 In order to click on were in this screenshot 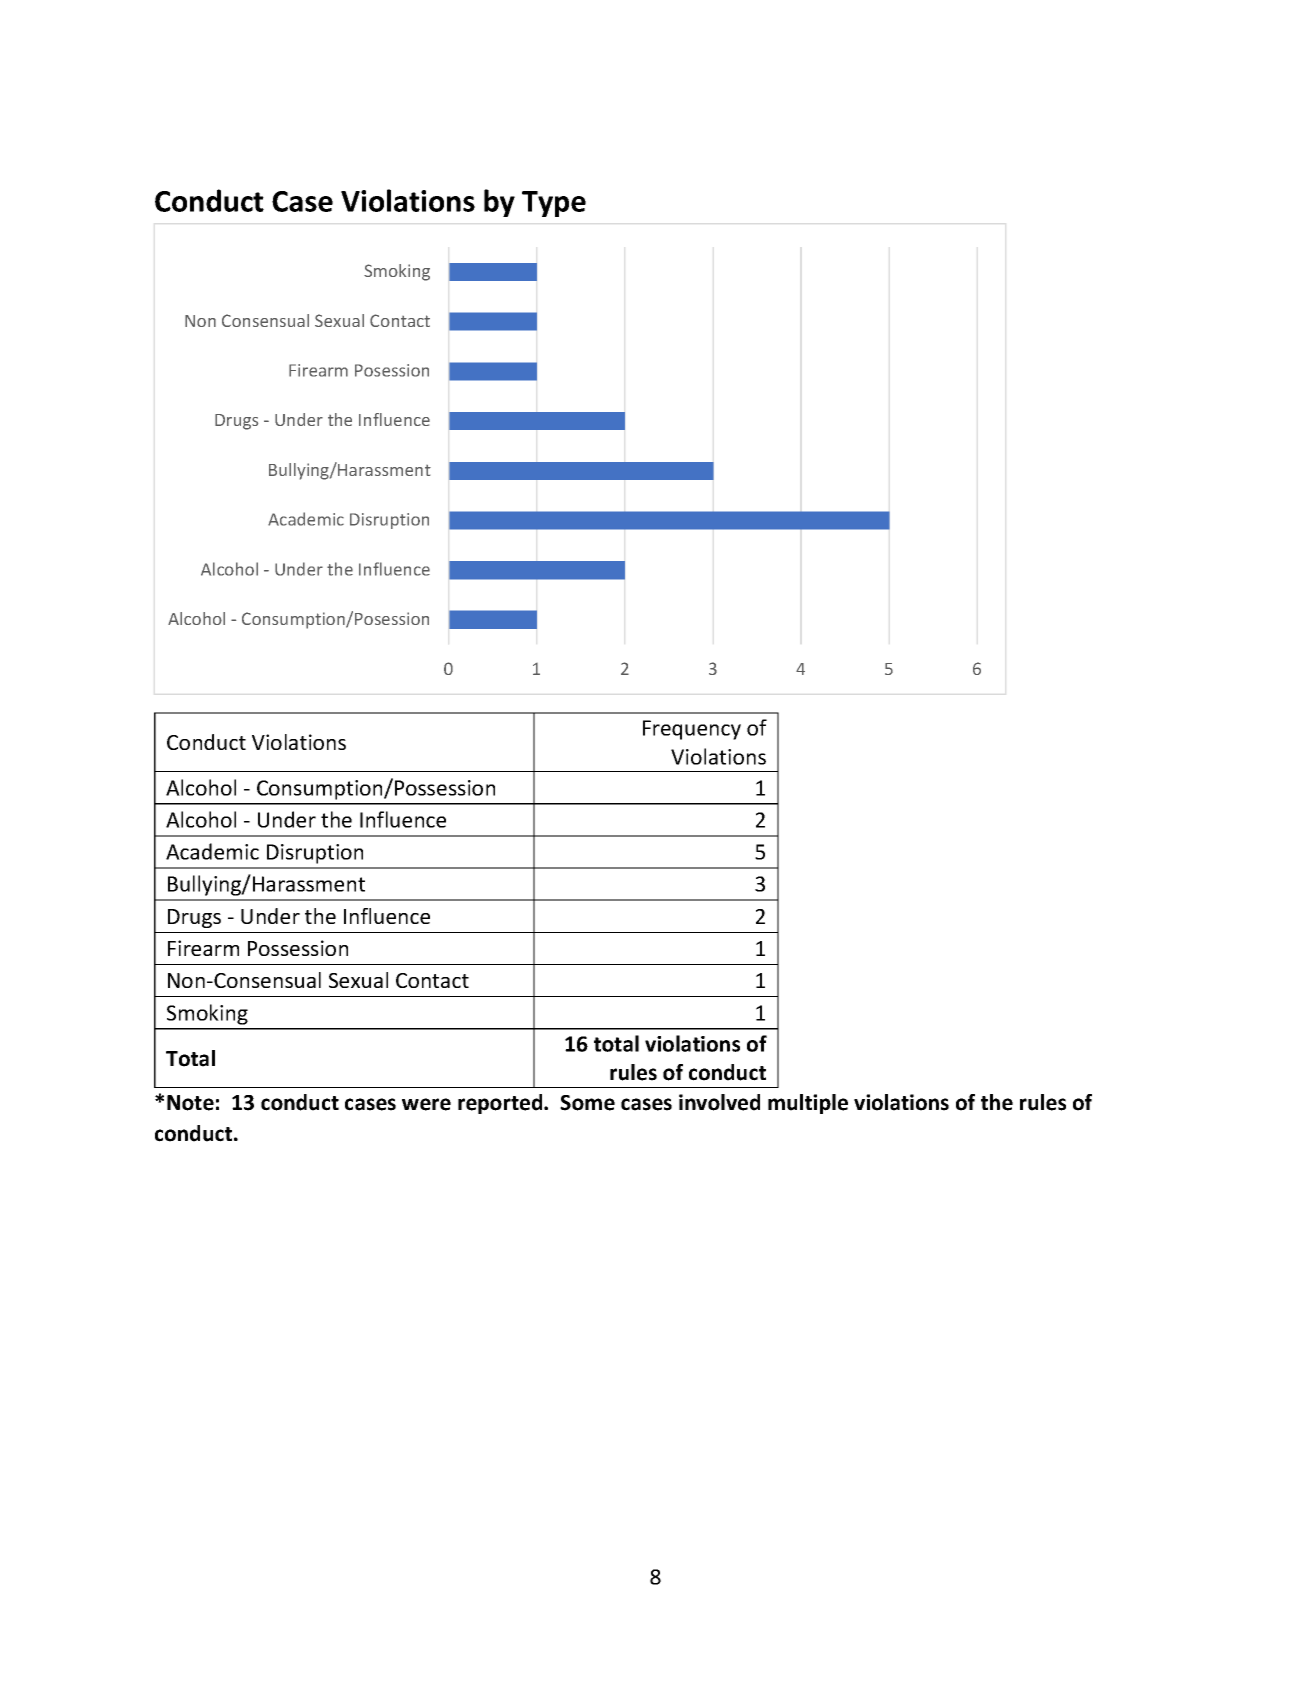, I will do `click(426, 1104)`.
